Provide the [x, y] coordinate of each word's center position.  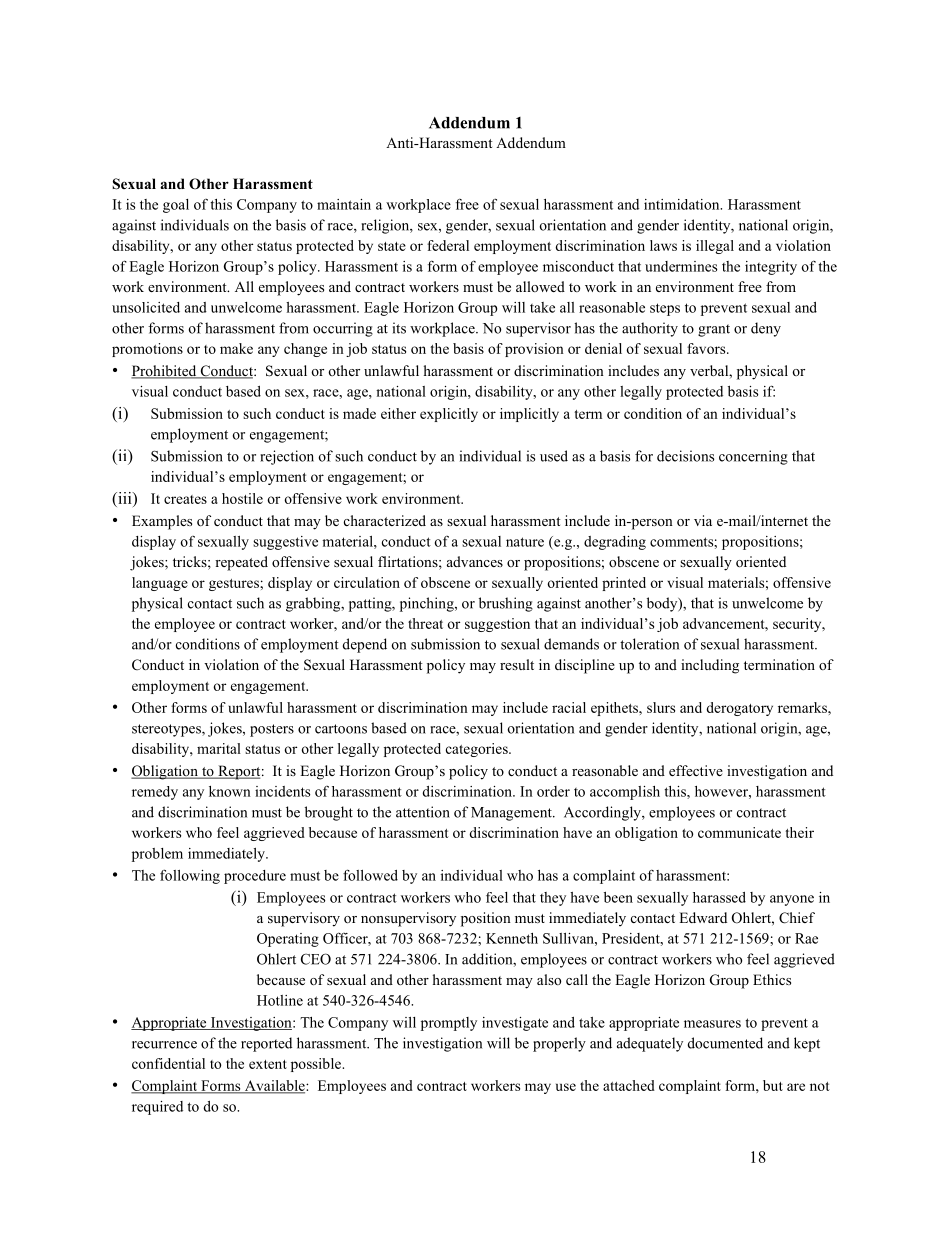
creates [185, 499]
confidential [168, 1063]
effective [696, 770]
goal [176, 206]
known [230, 791]
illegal [715, 247]
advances [475, 561]
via [703, 520]
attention [423, 812]
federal [448, 245]
